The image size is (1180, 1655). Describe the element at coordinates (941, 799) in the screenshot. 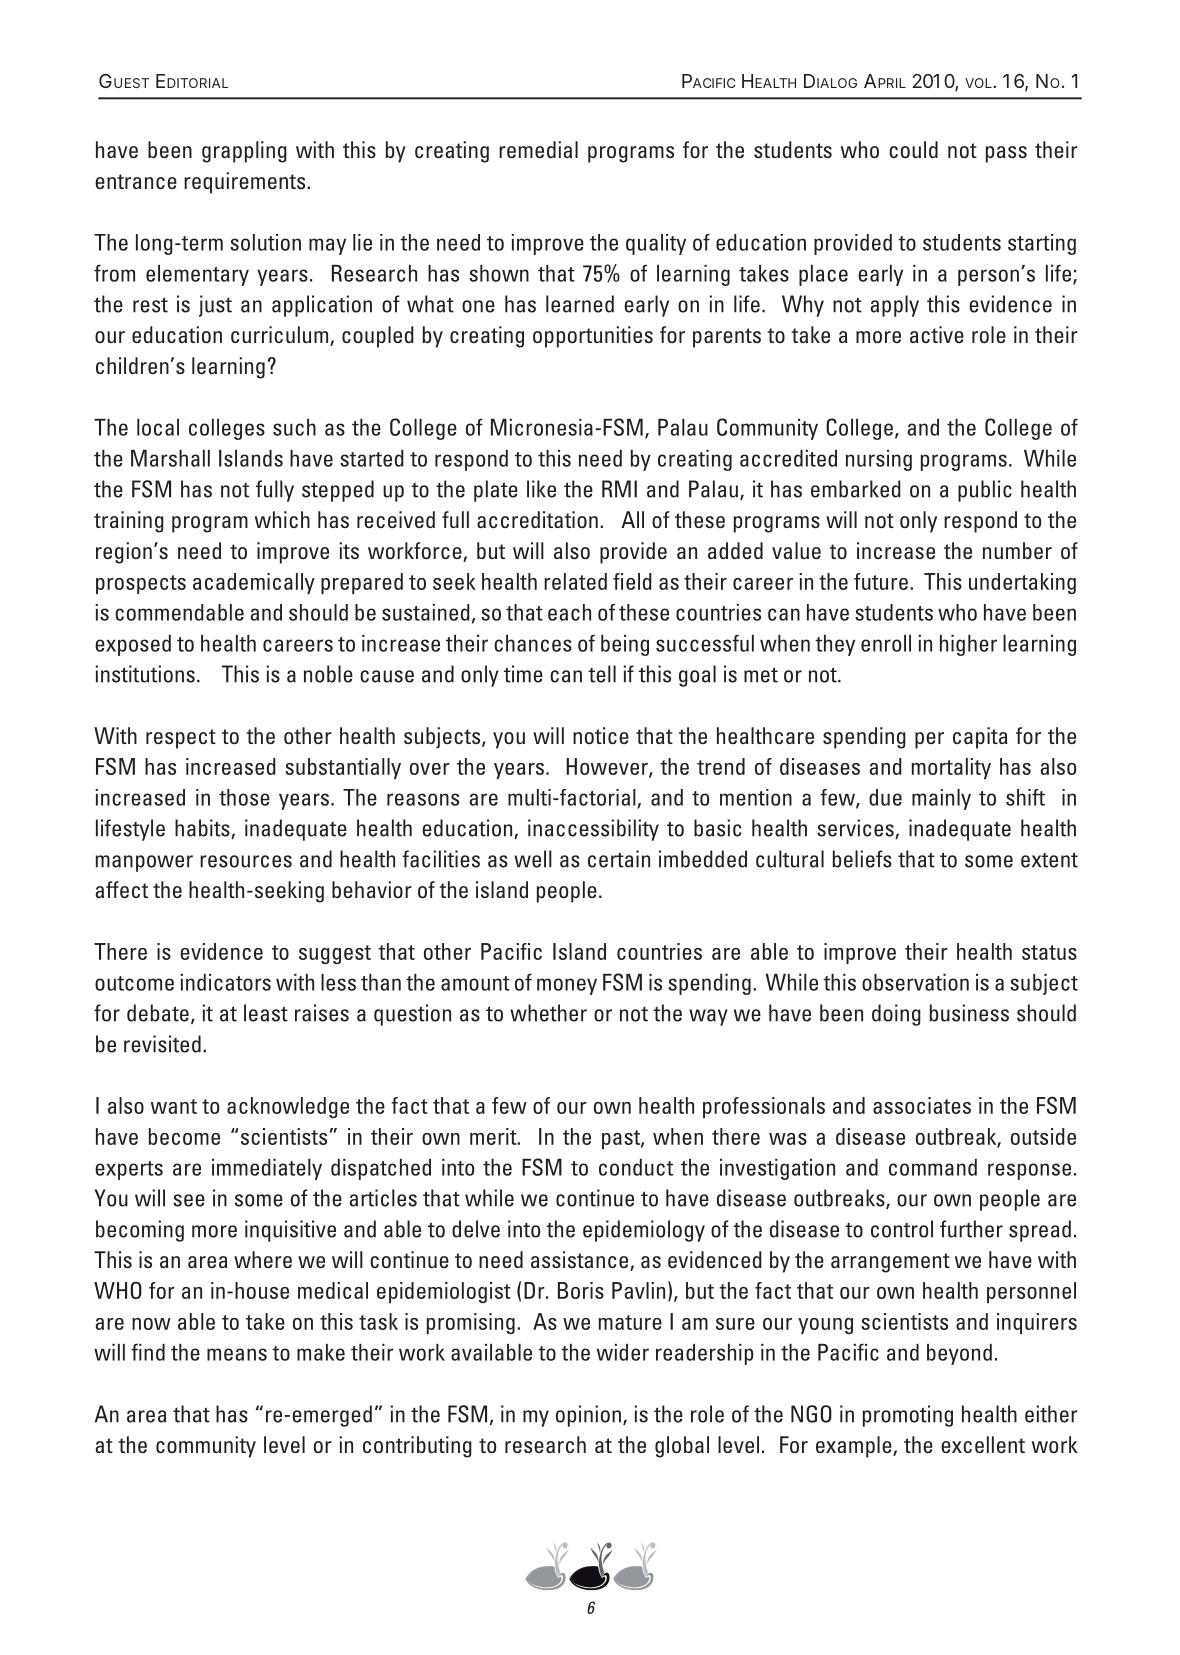

I see `mainly` at that location.
